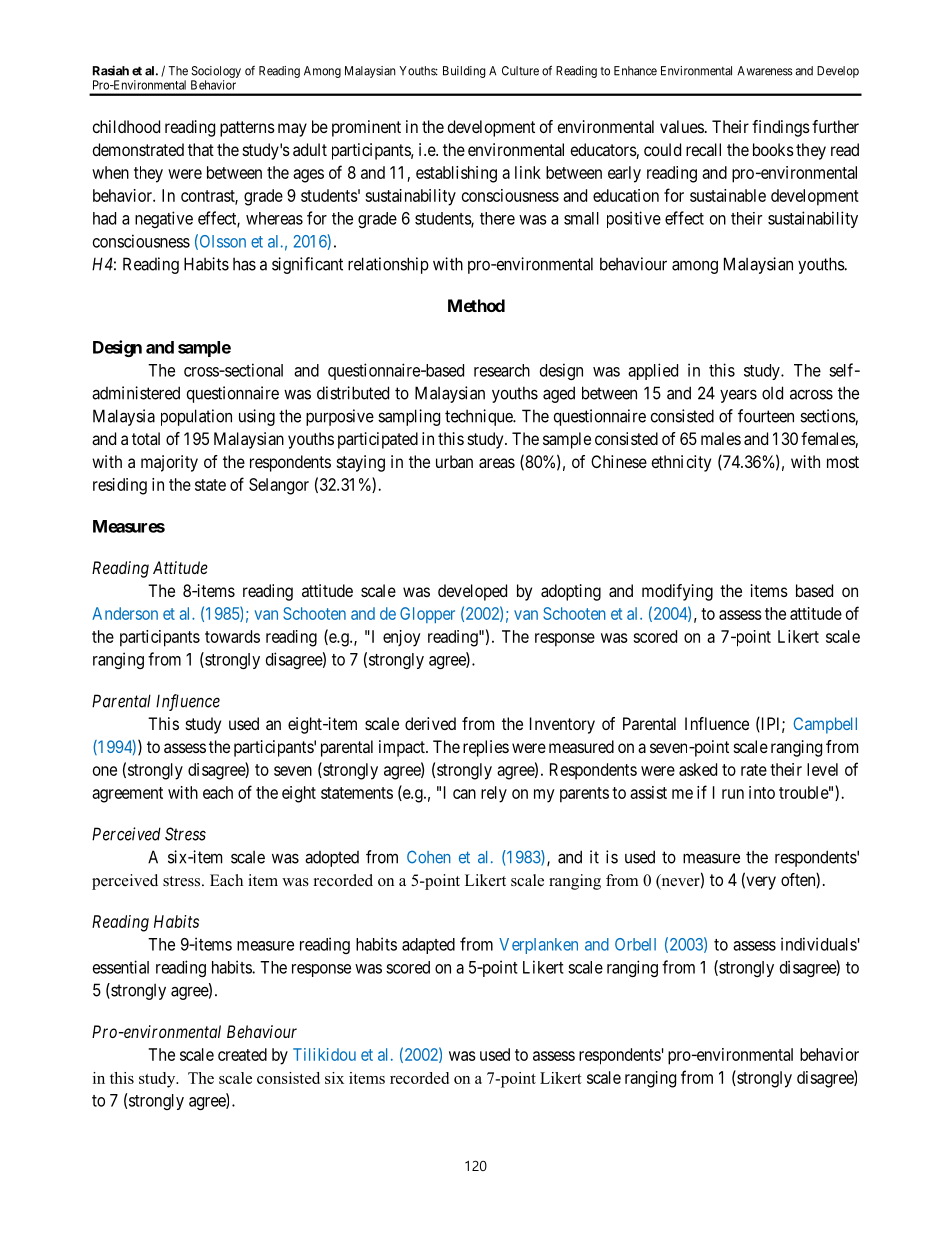 The height and width of the image is (1233, 952). I want to click on Awareness, so click(765, 71).
